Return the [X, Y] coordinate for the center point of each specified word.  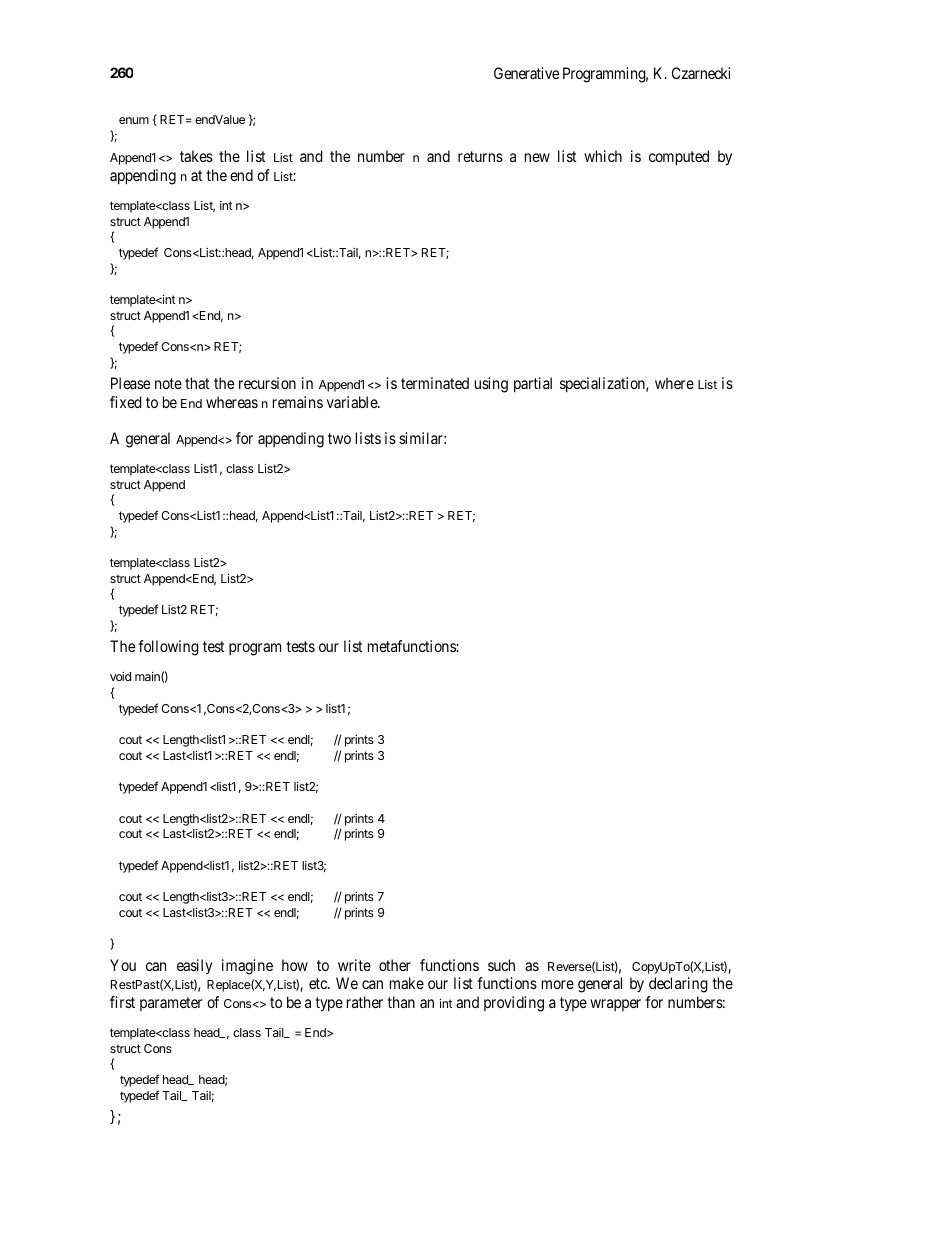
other [395, 965]
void [120, 676]
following [168, 648]
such [501, 965]
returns [480, 156]
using [491, 385]
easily [195, 967]
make [407, 983]
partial [533, 384]
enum [134, 120]
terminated [435, 383]
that [197, 383]
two [339, 438]
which [603, 156]
